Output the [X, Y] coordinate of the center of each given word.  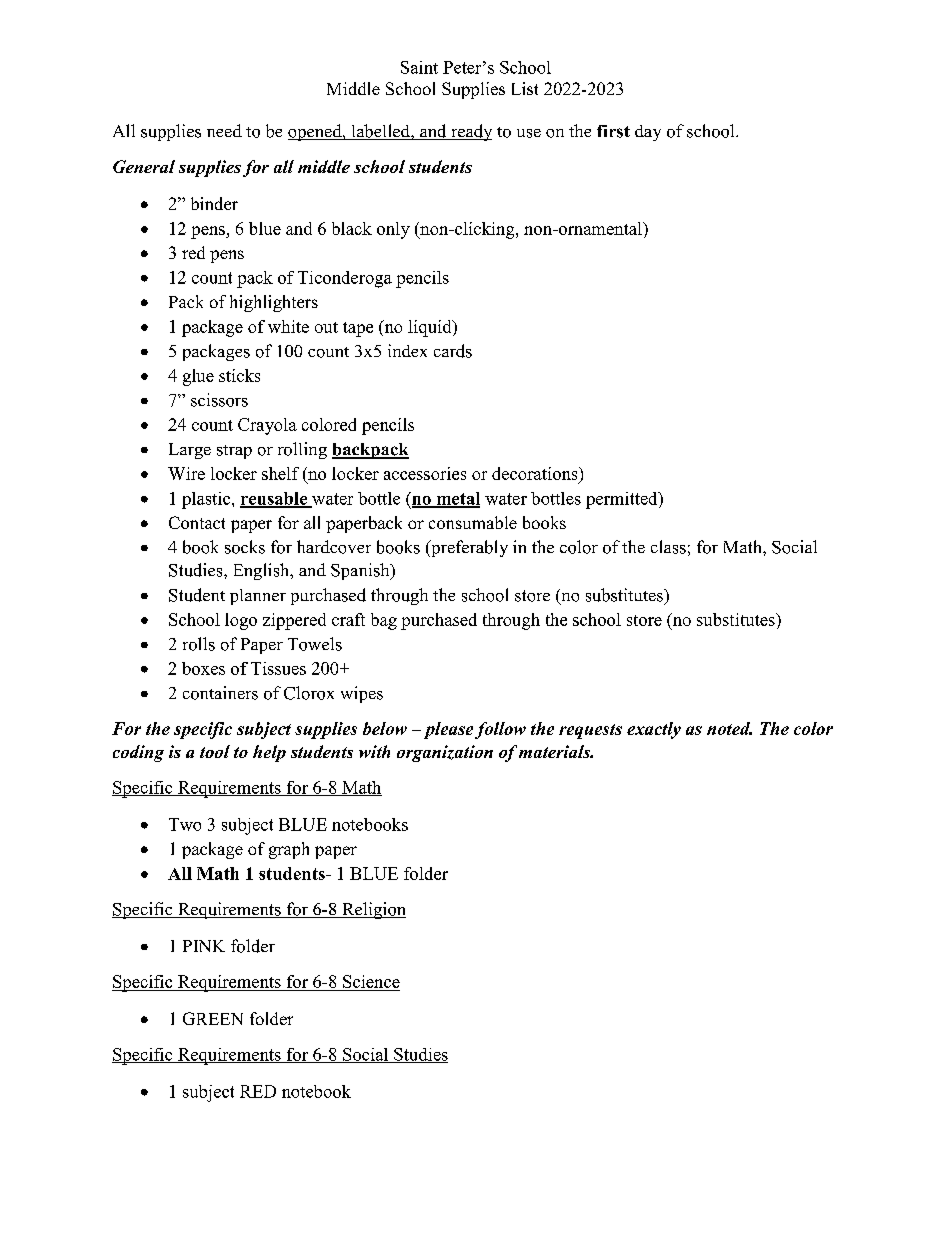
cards [453, 351]
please [448, 730]
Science [371, 981]
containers [220, 693]
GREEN [213, 1018]
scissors [219, 400]
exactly [654, 730]
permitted [623, 500]
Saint [419, 67]
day [648, 133]
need [224, 130]
